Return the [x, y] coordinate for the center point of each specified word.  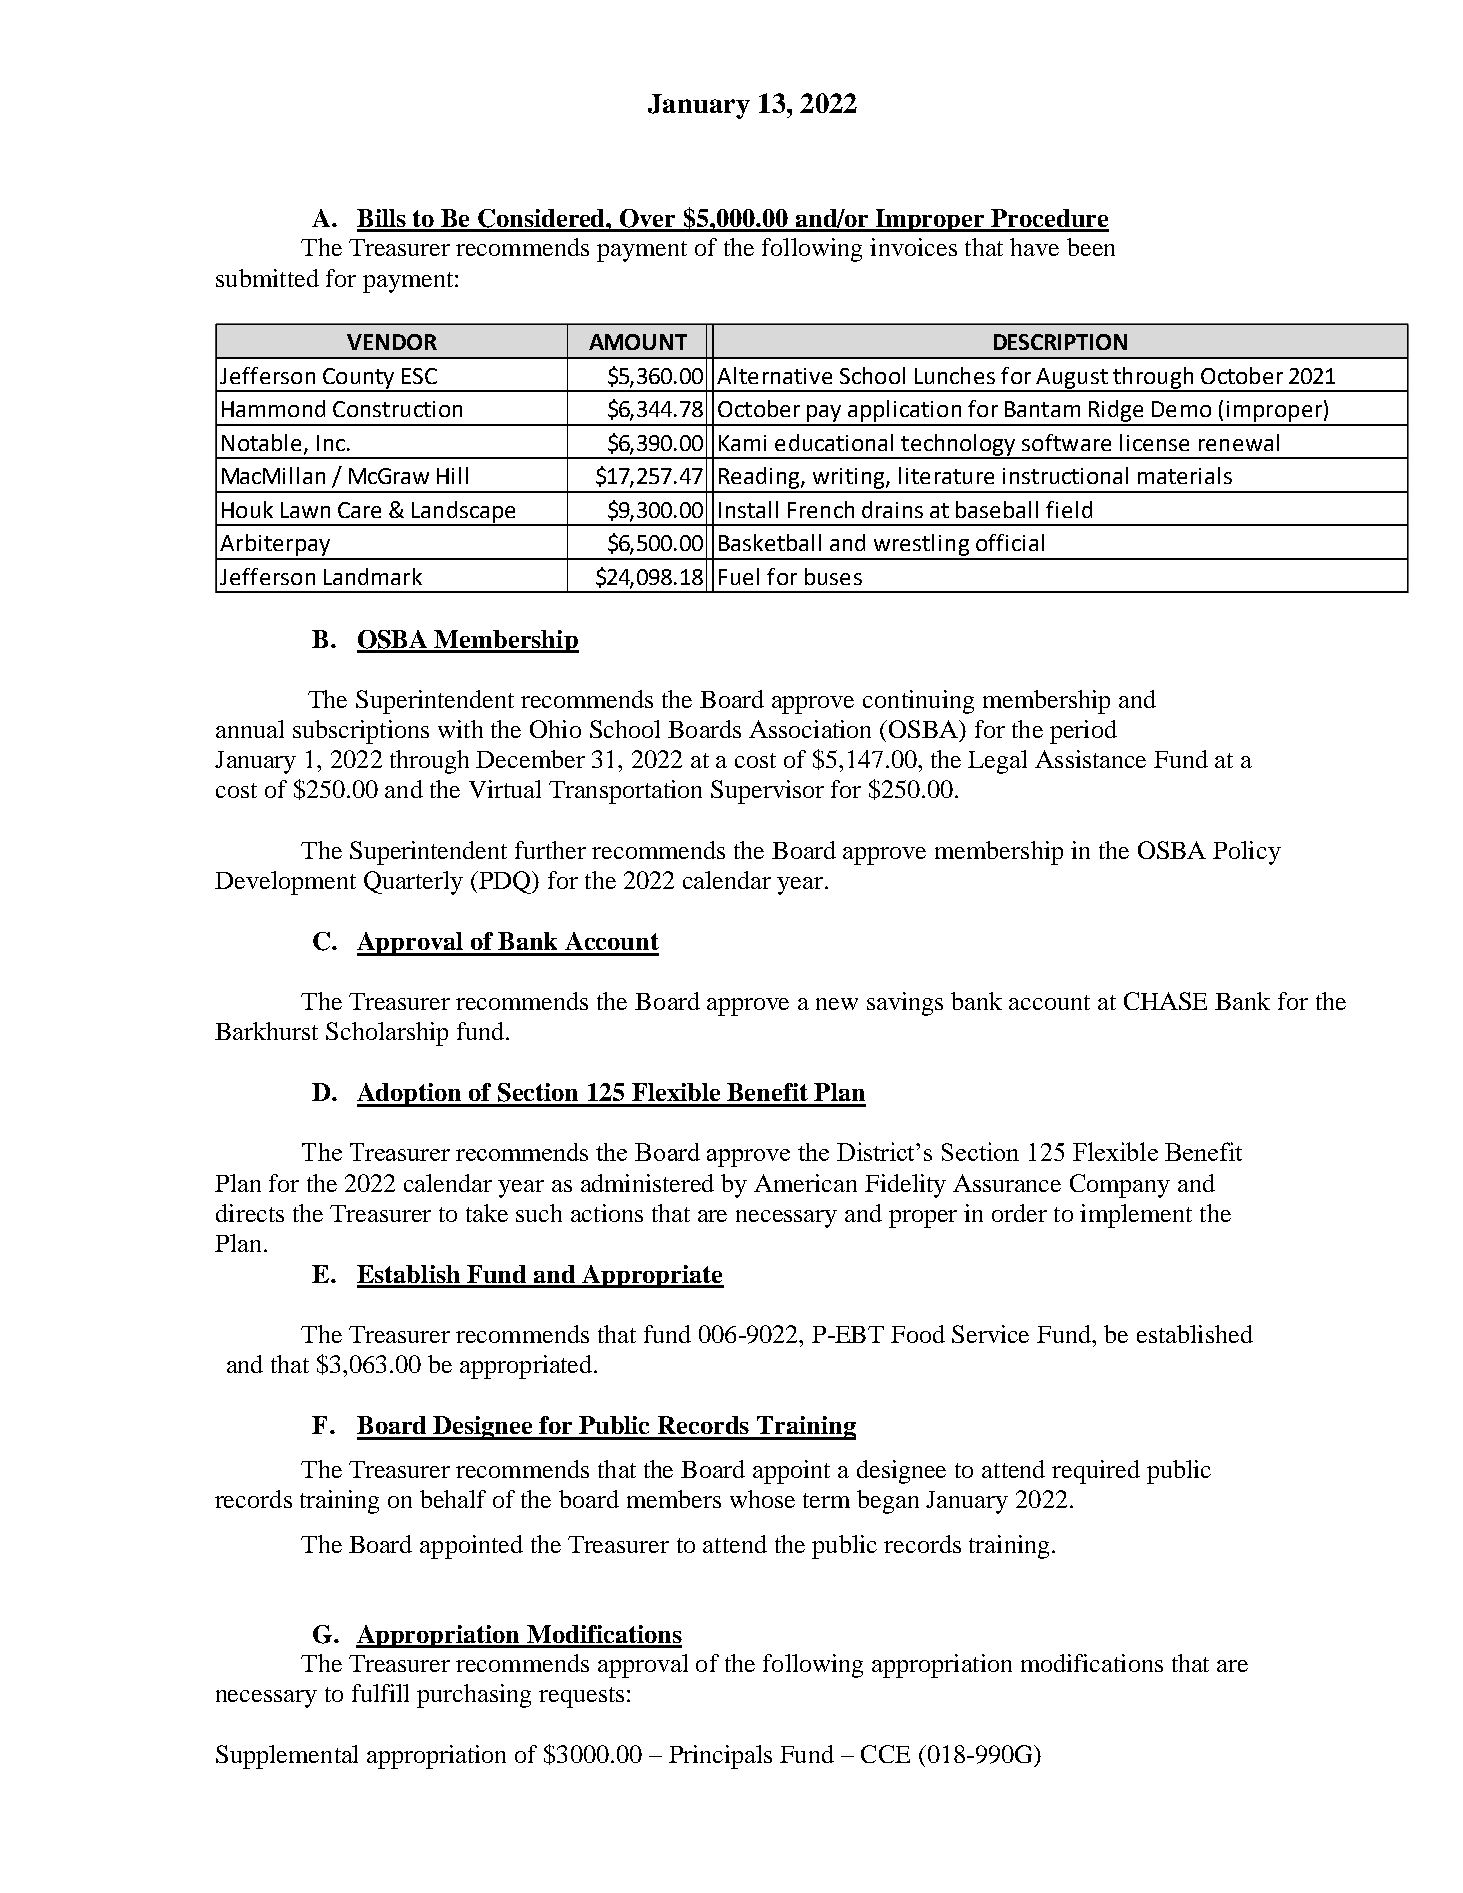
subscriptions [361, 732]
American [805, 1183]
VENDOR [392, 342]
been [1091, 247]
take [487, 1213]
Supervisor [767, 792]
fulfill [380, 1693]
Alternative [774, 375]
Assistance [1090, 759]
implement [1136, 1216]
